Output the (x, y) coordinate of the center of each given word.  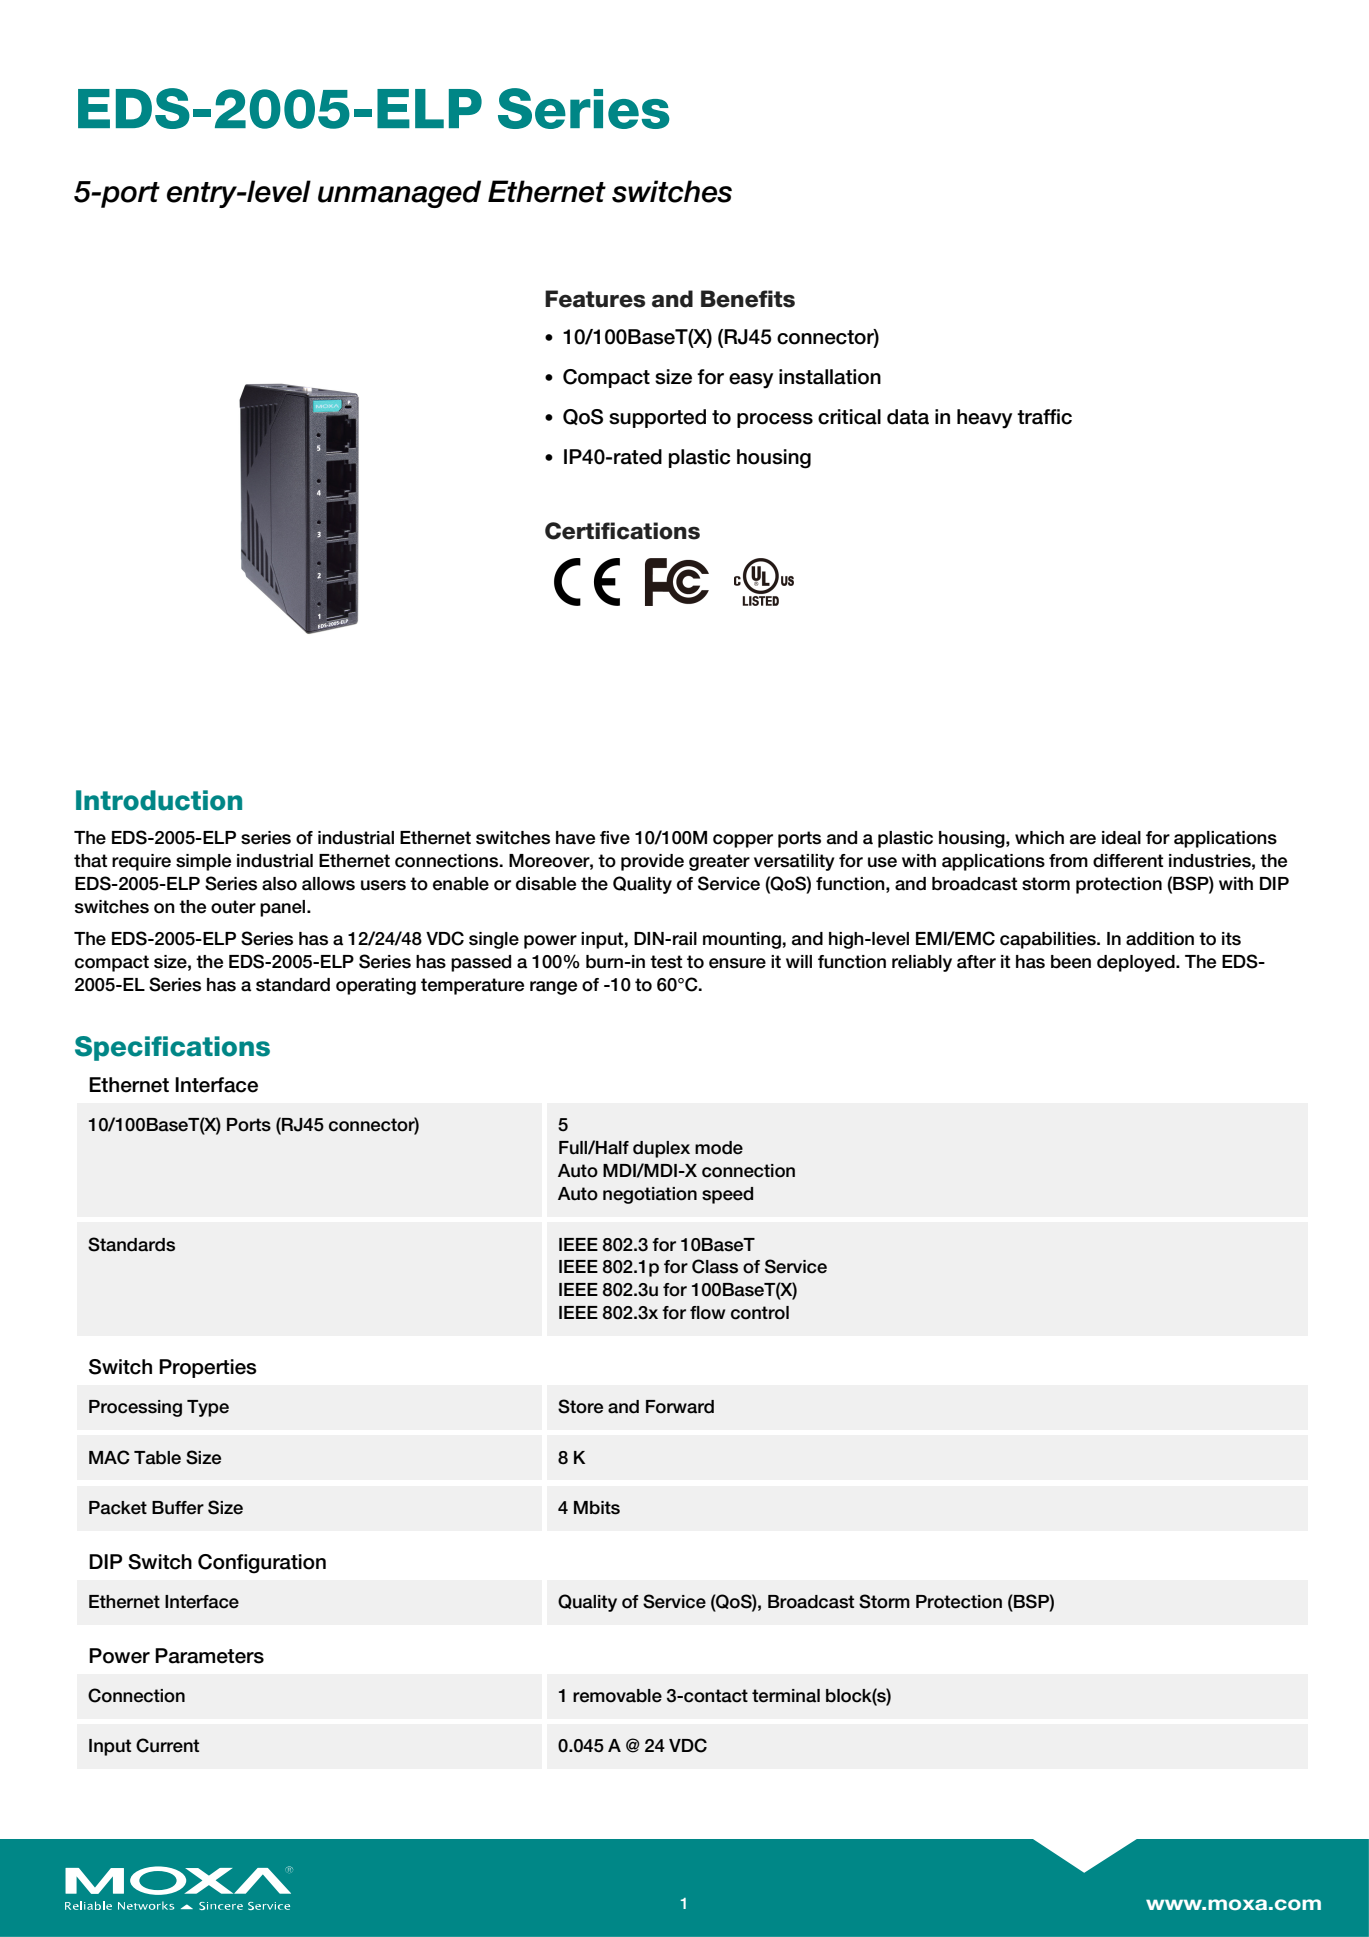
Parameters (209, 1656)
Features (595, 299)
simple (203, 862)
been (1071, 962)
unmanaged (399, 194)
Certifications (622, 531)
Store (580, 1406)
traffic (1044, 417)
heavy (984, 419)
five (615, 838)
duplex (661, 1149)
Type (208, 1408)
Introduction (159, 800)
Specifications (172, 1048)
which (1039, 838)
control (760, 1313)
